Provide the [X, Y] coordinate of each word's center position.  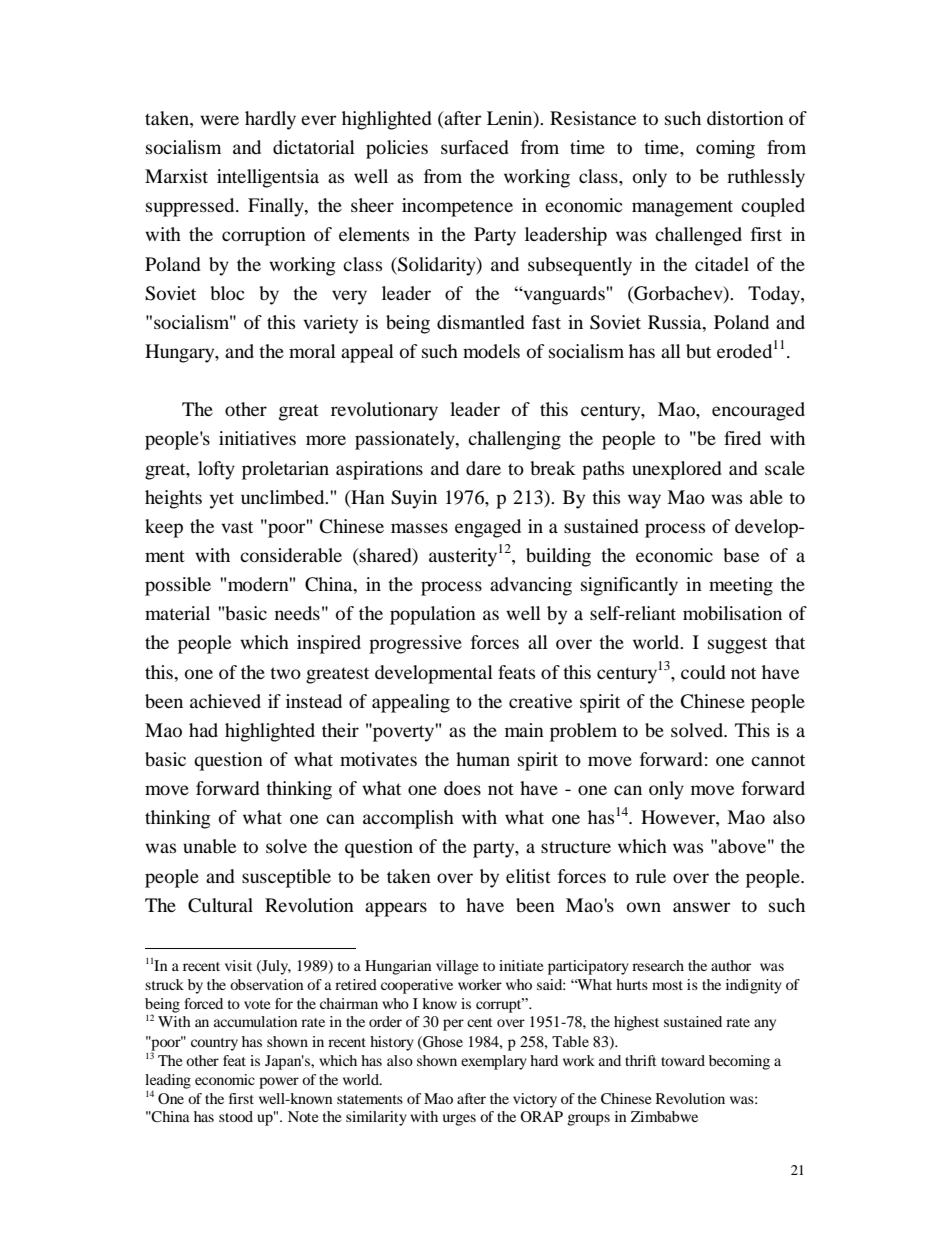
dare [483, 468]
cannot [778, 760]
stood [236, 1116]
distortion [745, 118]
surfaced [475, 147]
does [462, 788]
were [219, 120]
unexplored [677, 470]
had [203, 730]
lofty [216, 470]
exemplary [494, 1062]
